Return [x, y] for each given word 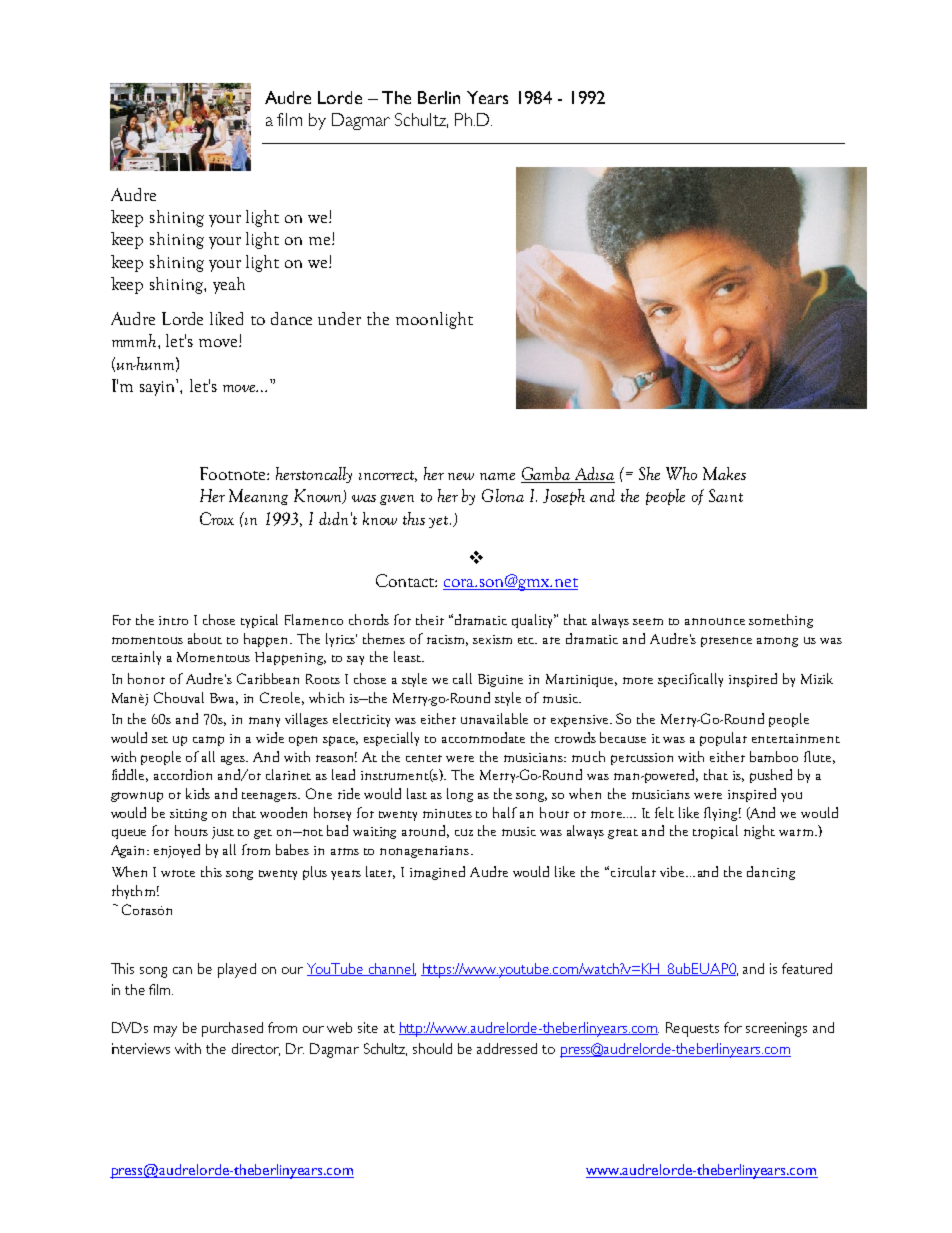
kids [198, 793]
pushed [771, 776]
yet [440, 522]
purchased [232, 1029]
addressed [507, 1048]
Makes [724, 473]
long [460, 795]
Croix [217, 518]
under [339, 318]
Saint [726, 495]
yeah [229, 285]
